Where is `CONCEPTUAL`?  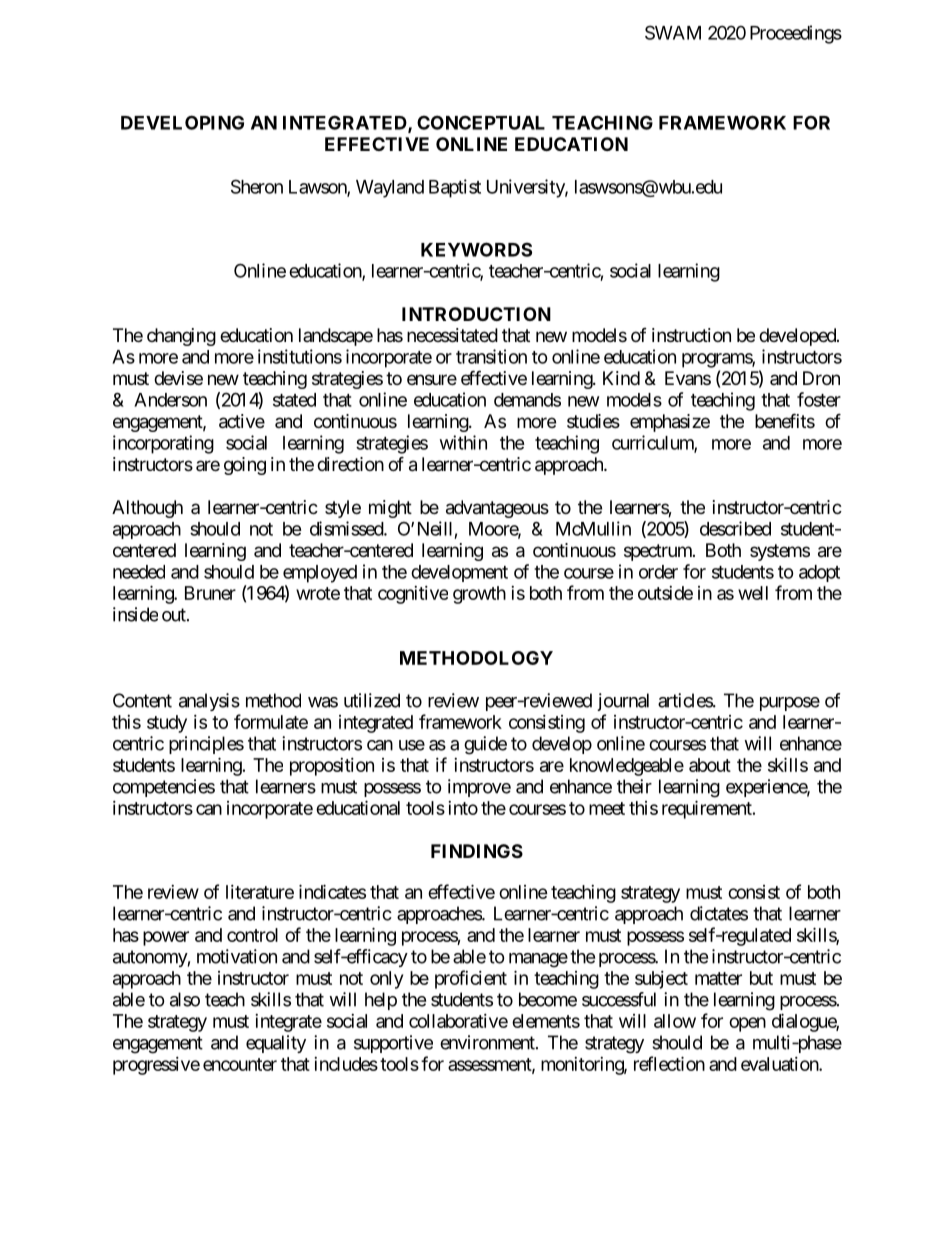
CONCEPTUAL is located at coordinates (481, 122).
